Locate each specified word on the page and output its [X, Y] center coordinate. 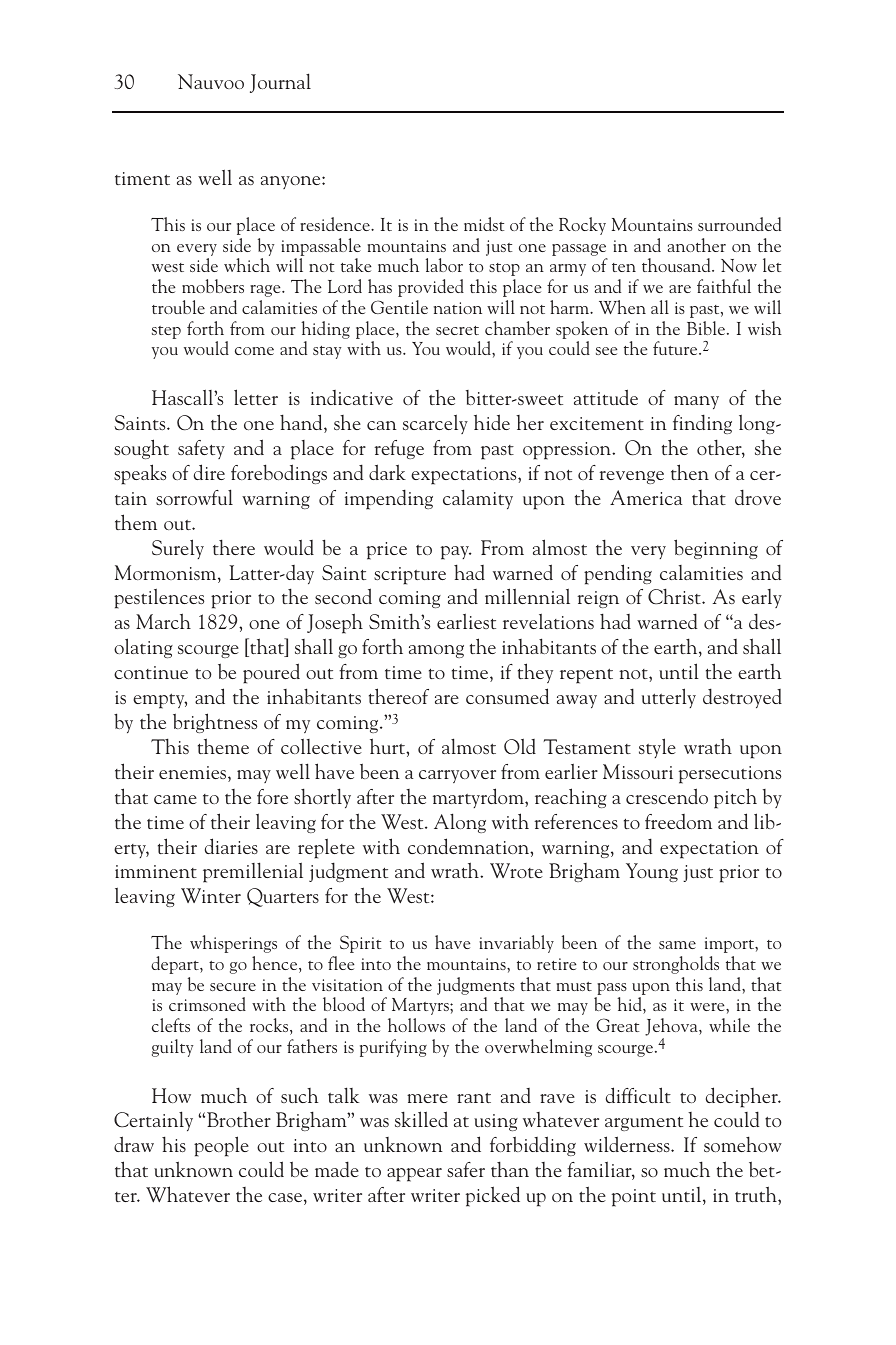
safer [466, 1169]
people [221, 1146]
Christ [675, 596]
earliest [466, 621]
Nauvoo [211, 81]
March [163, 621]
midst [484, 224]
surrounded [739, 224]
